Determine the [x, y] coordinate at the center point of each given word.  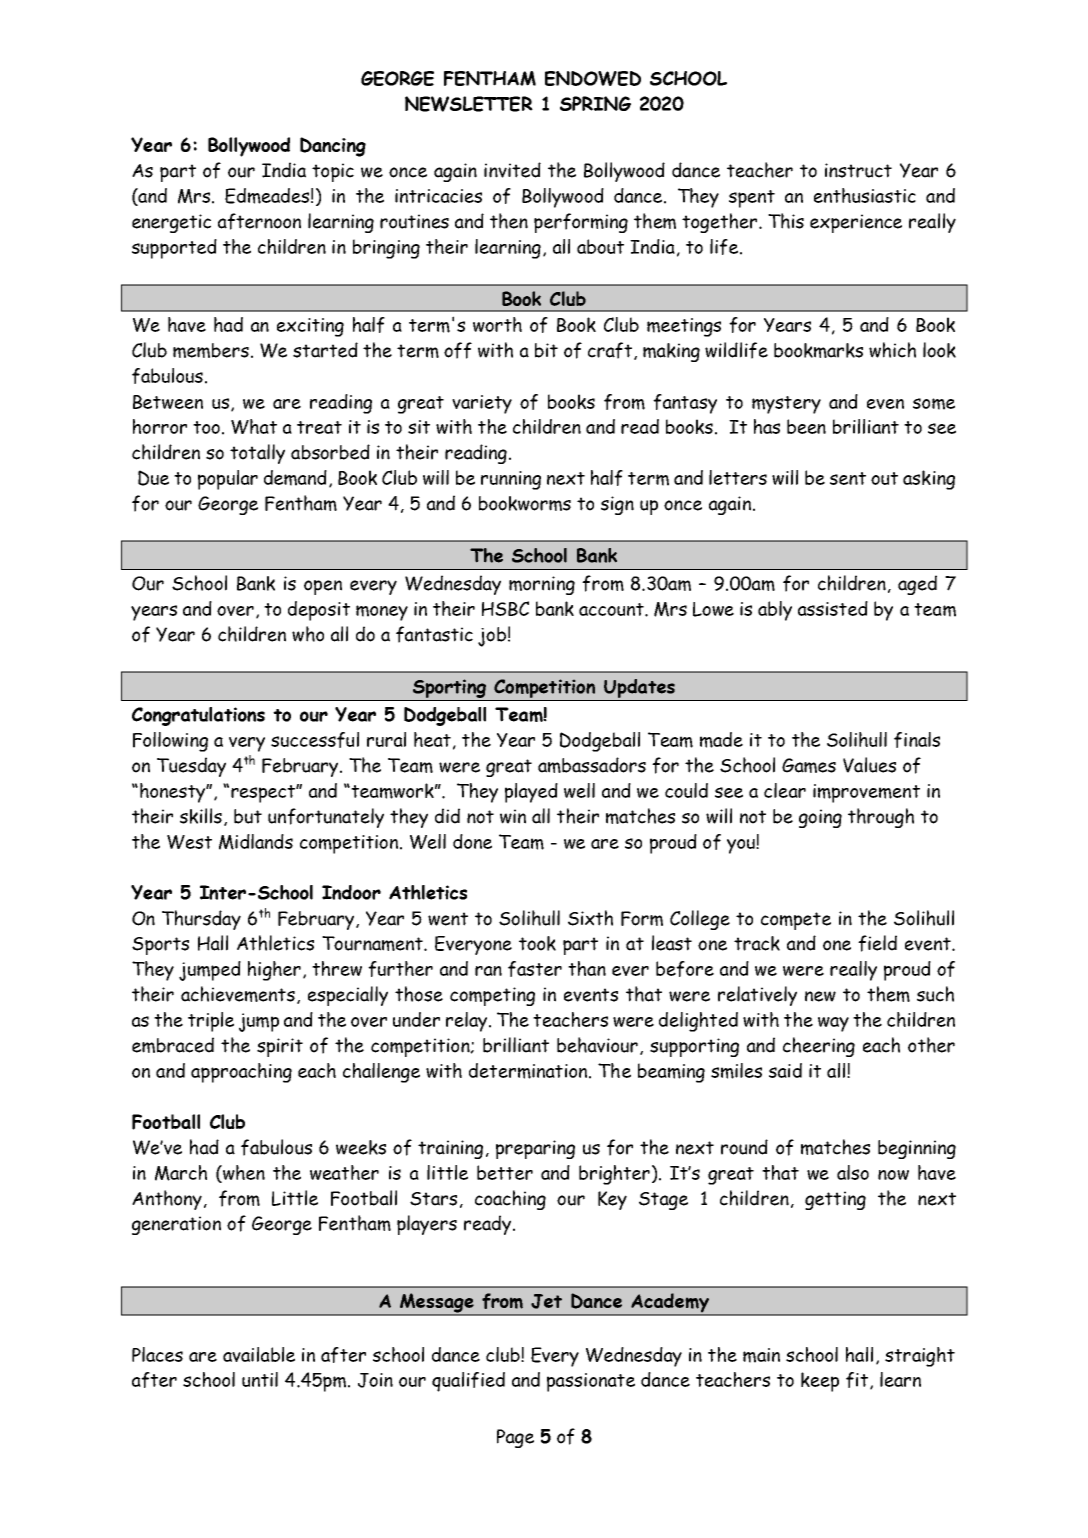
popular [228, 480]
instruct [858, 170]
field [877, 943]
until [260, 1379]
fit [857, 1380]
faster [535, 969]
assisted [833, 608]
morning [542, 585]
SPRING [595, 103]
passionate [591, 1382]
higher [274, 971]
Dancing [333, 147]
